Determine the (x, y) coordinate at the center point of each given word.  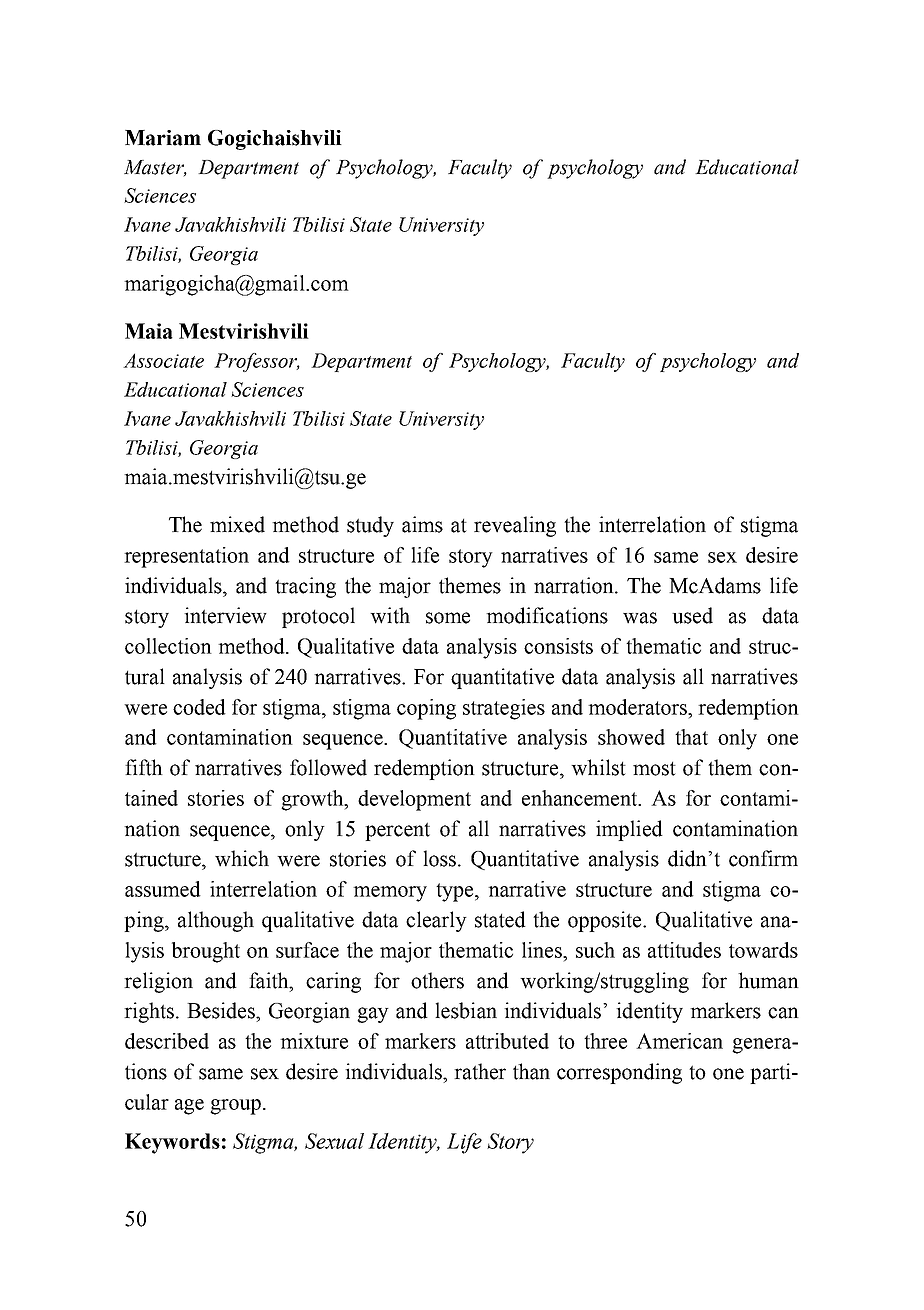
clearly (436, 921)
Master (155, 168)
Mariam (163, 138)
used (692, 615)
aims (422, 524)
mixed (237, 524)
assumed (163, 889)
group (235, 1107)
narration (575, 585)
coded (199, 707)
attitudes (684, 950)
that (691, 737)
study (370, 526)
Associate (163, 360)
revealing (515, 526)
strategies (504, 709)
